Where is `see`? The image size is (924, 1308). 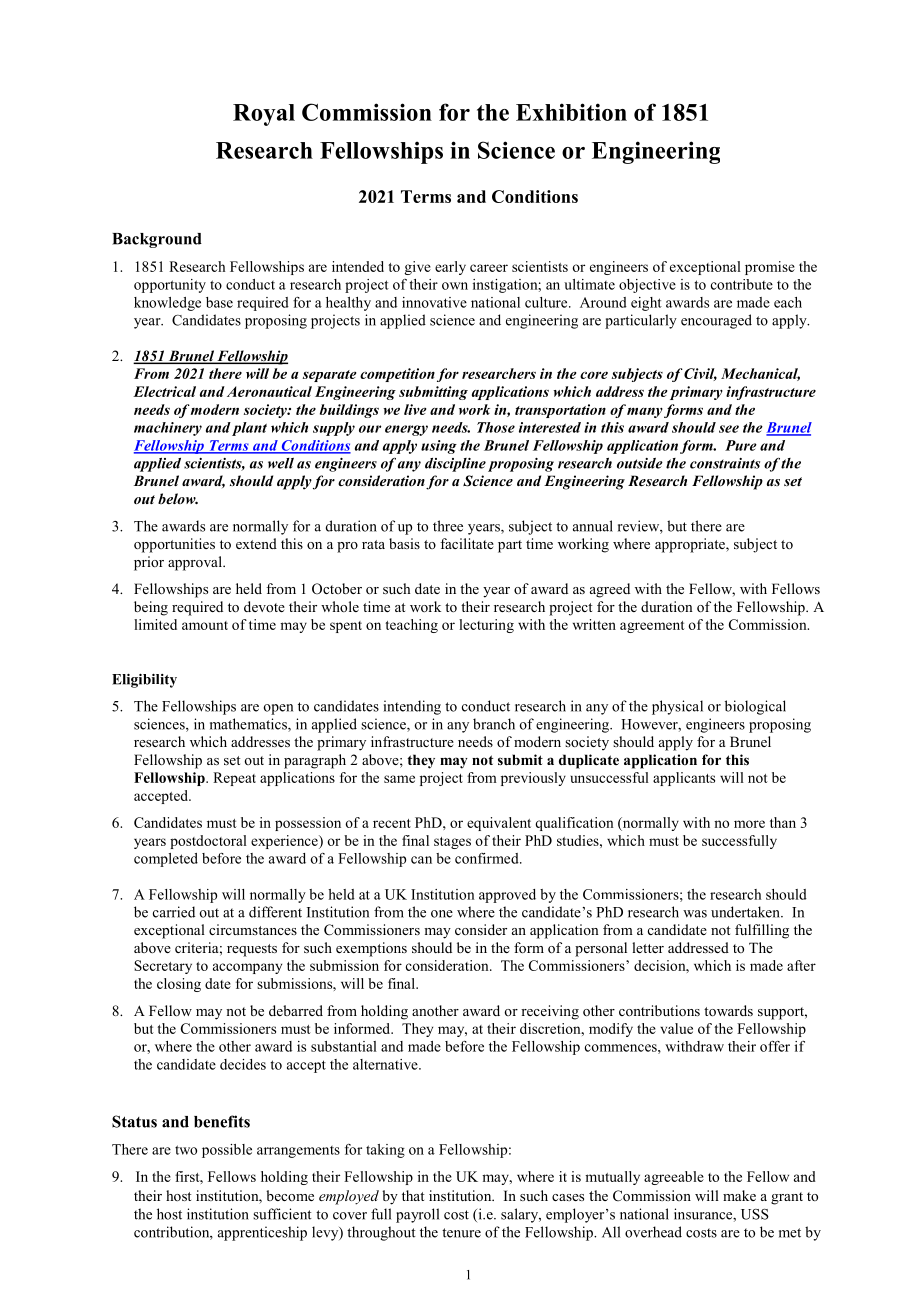 see is located at coordinates (729, 429).
